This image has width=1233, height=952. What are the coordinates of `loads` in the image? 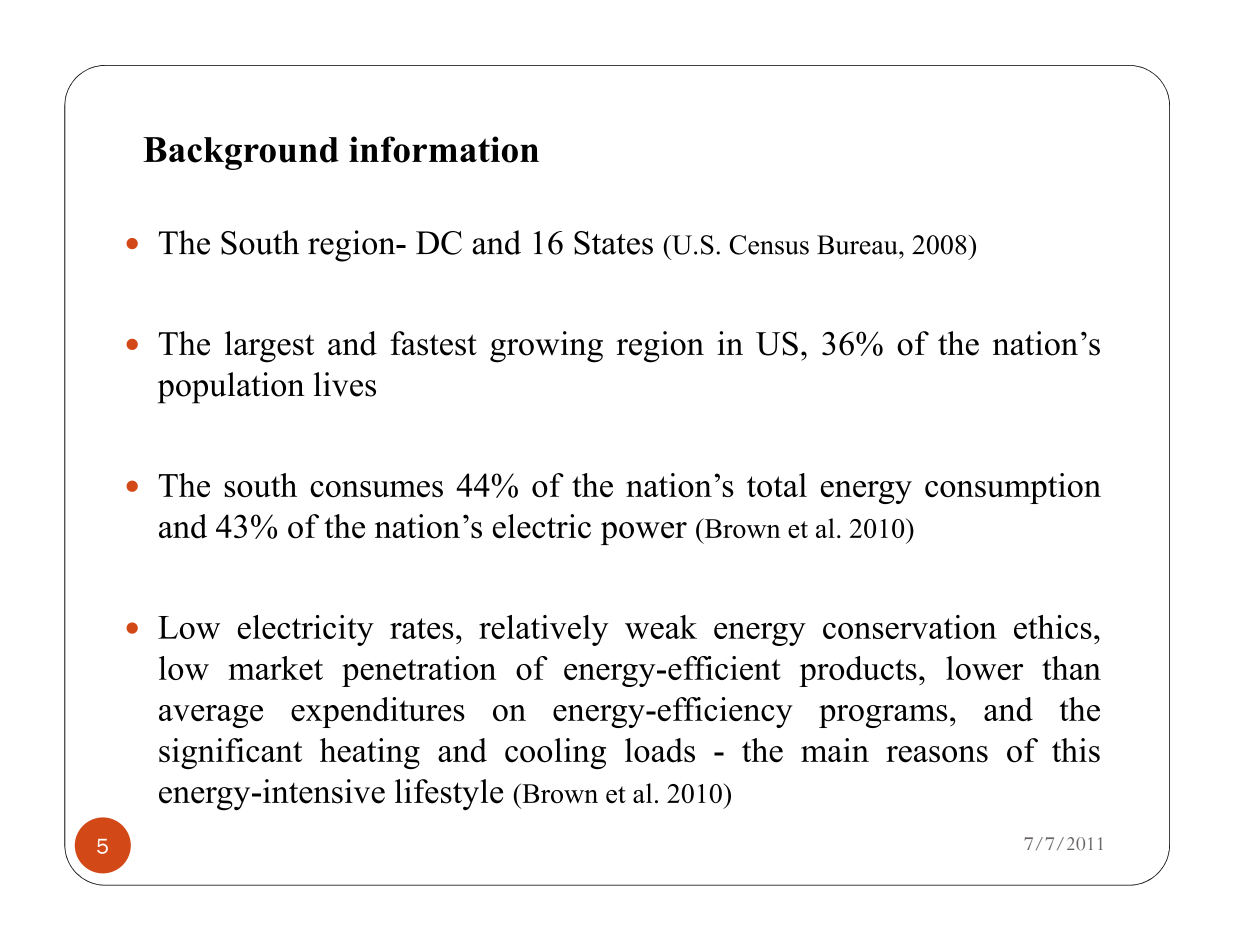 It's located at (660, 750).
